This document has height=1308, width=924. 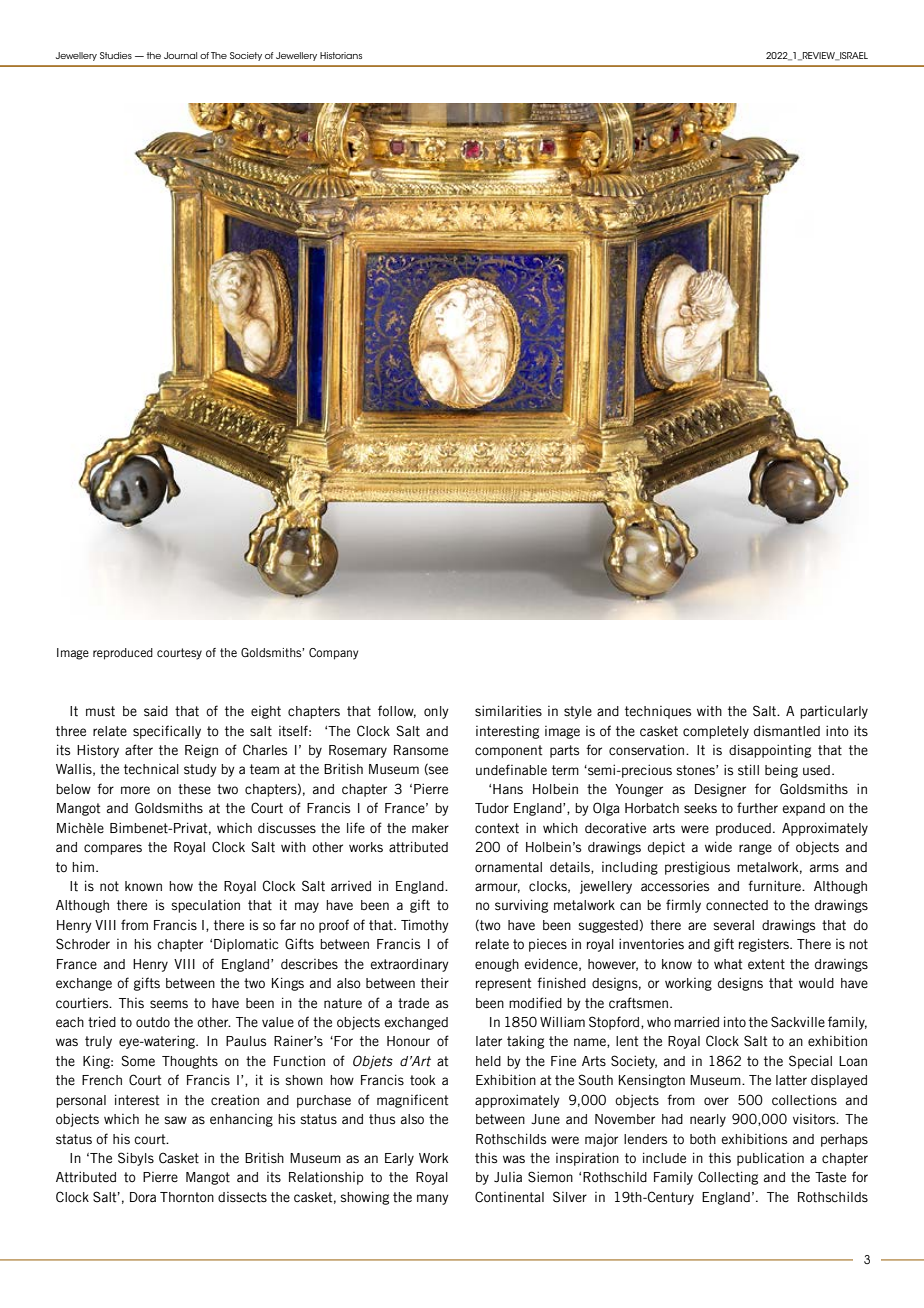 What do you see at coordinates (834, 712) in the document?
I see `particularly` at bounding box center [834, 712].
